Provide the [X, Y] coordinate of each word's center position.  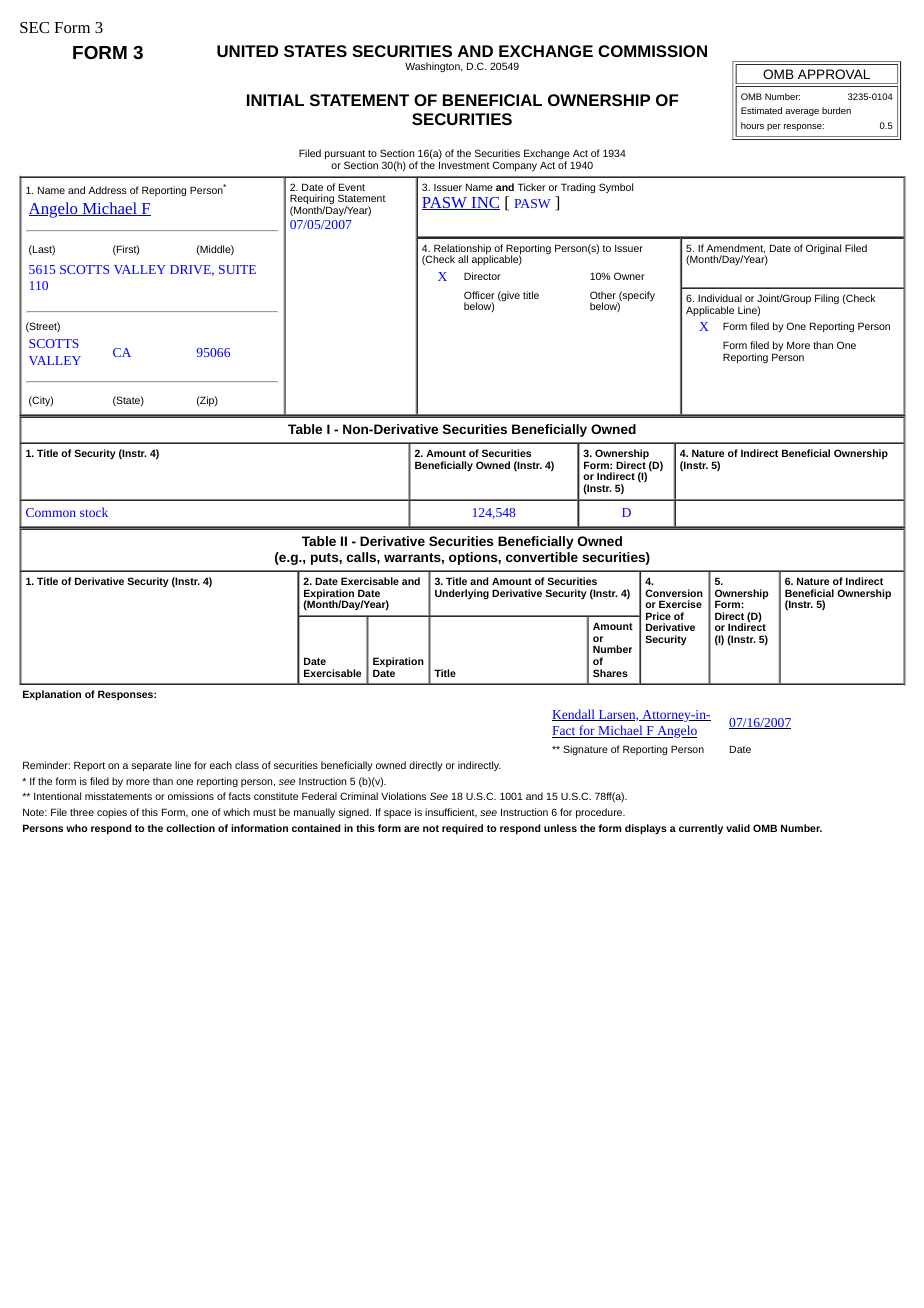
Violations [403, 796]
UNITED [247, 51]
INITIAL [275, 100]
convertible [542, 557]
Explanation [52, 695]
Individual [720, 298]
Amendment [735, 249]
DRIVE [191, 270]
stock [94, 512]
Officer [479, 295]
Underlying [462, 594]
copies [112, 813]
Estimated [761, 110]
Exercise [680, 604]
